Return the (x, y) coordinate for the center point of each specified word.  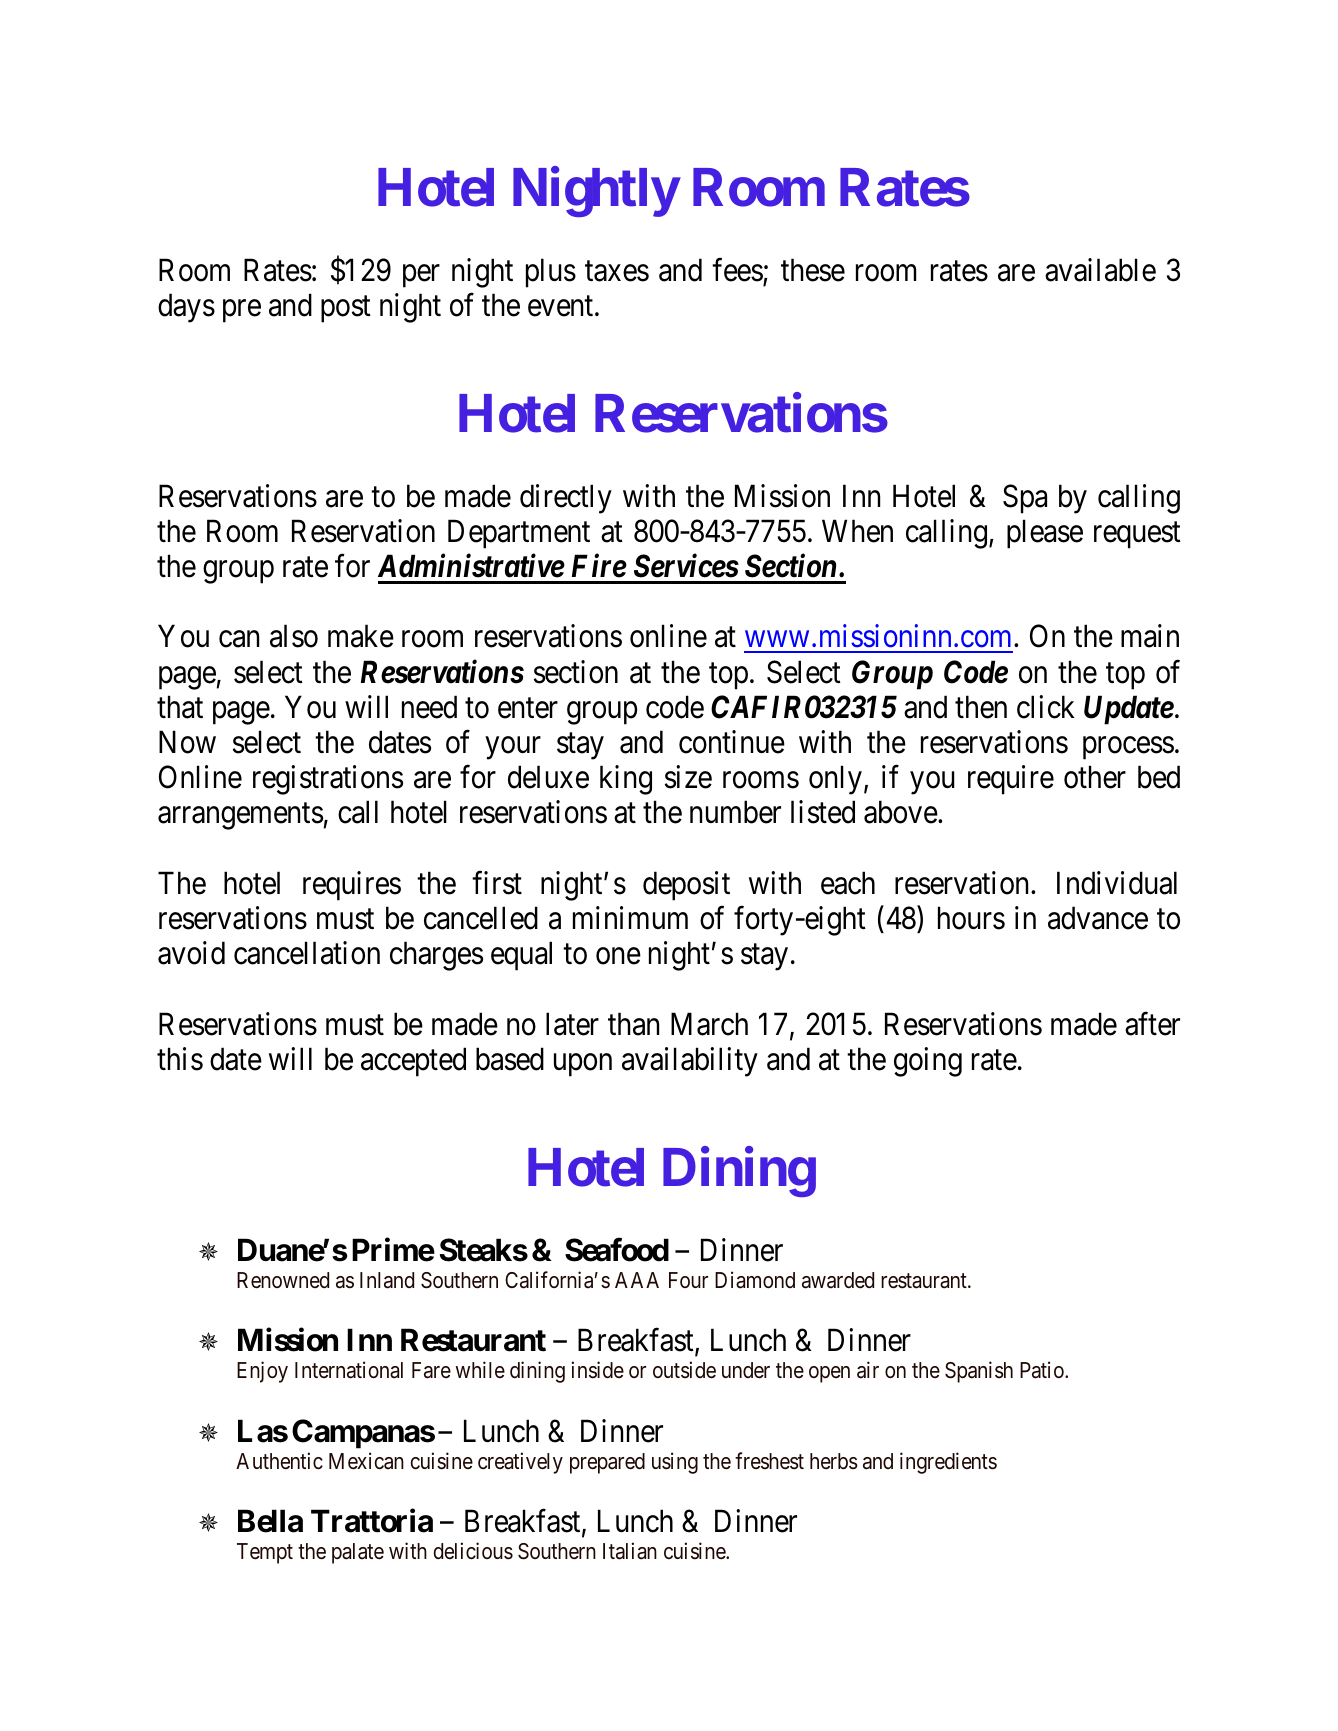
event (562, 306)
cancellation (307, 953)
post (346, 309)
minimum (630, 917)
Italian (630, 1551)
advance (1098, 918)
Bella (270, 1521)
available (1100, 270)
